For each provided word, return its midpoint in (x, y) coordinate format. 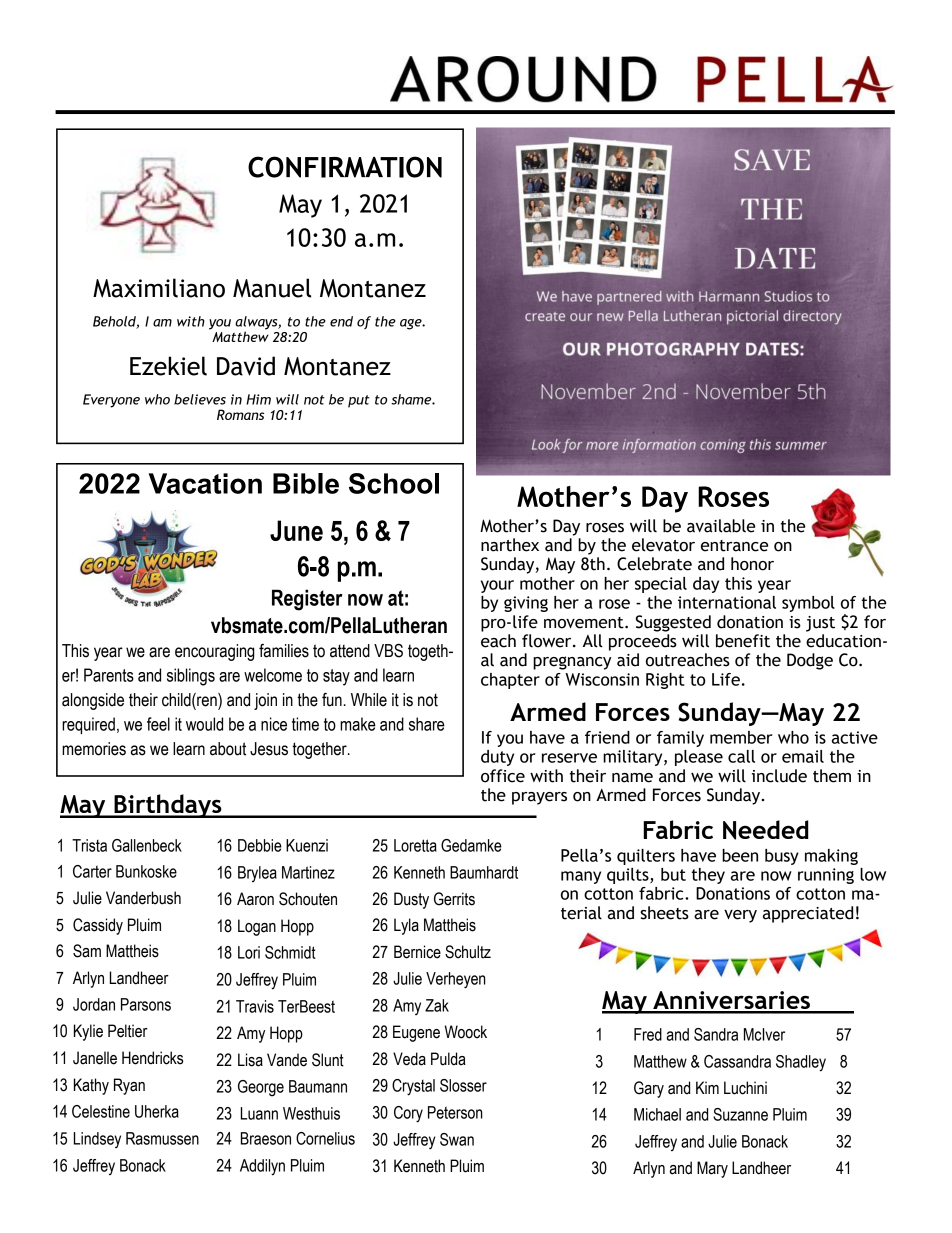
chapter (510, 681)
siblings (191, 677)
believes (200, 399)
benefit (743, 641)
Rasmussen (162, 1138)
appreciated (808, 914)
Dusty (411, 900)
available (721, 526)
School (394, 483)
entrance (734, 546)
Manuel (272, 288)
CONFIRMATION (345, 167)
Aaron (255, 899)
